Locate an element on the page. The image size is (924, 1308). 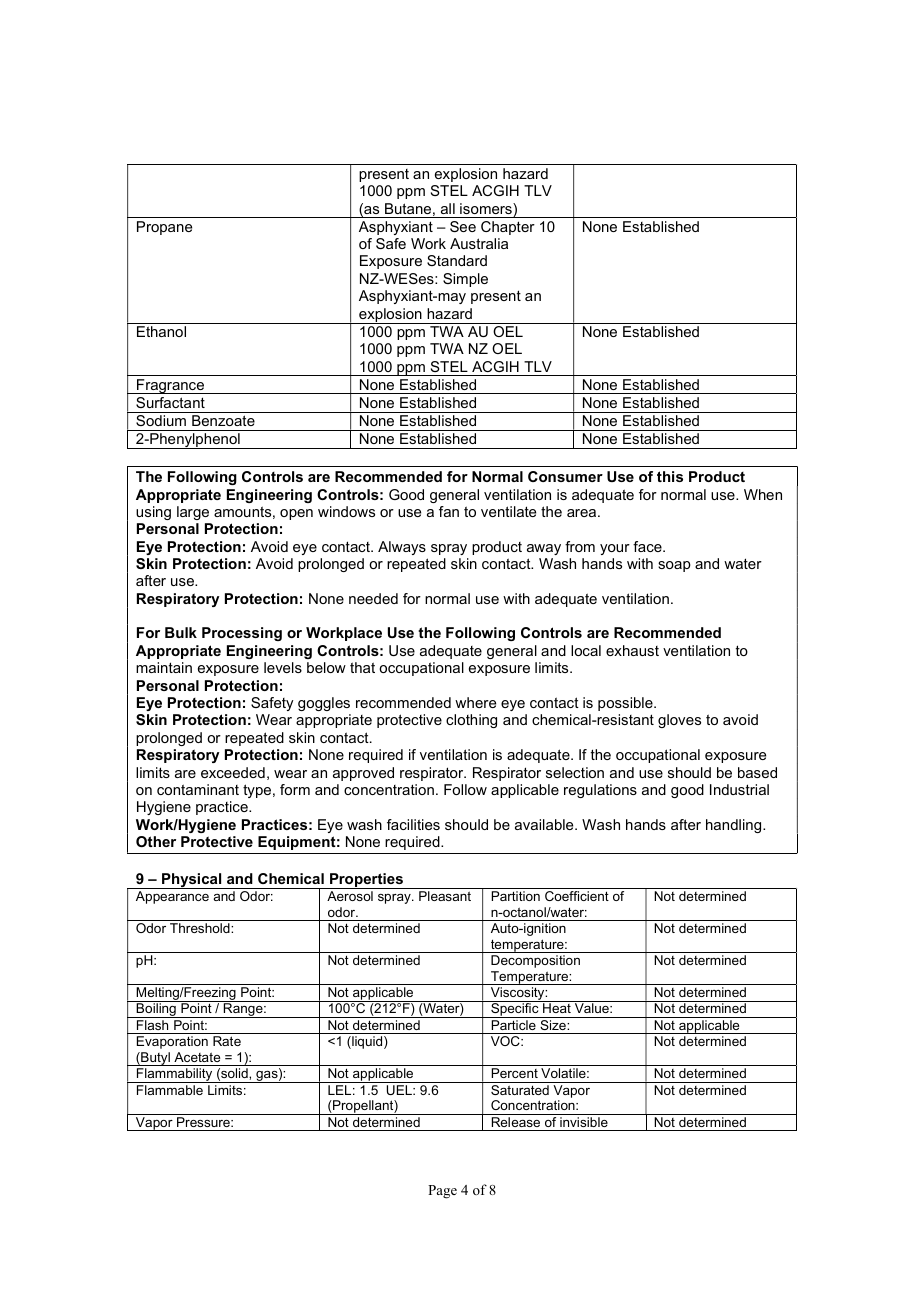
Physical is located at coordinates (192, 881).
